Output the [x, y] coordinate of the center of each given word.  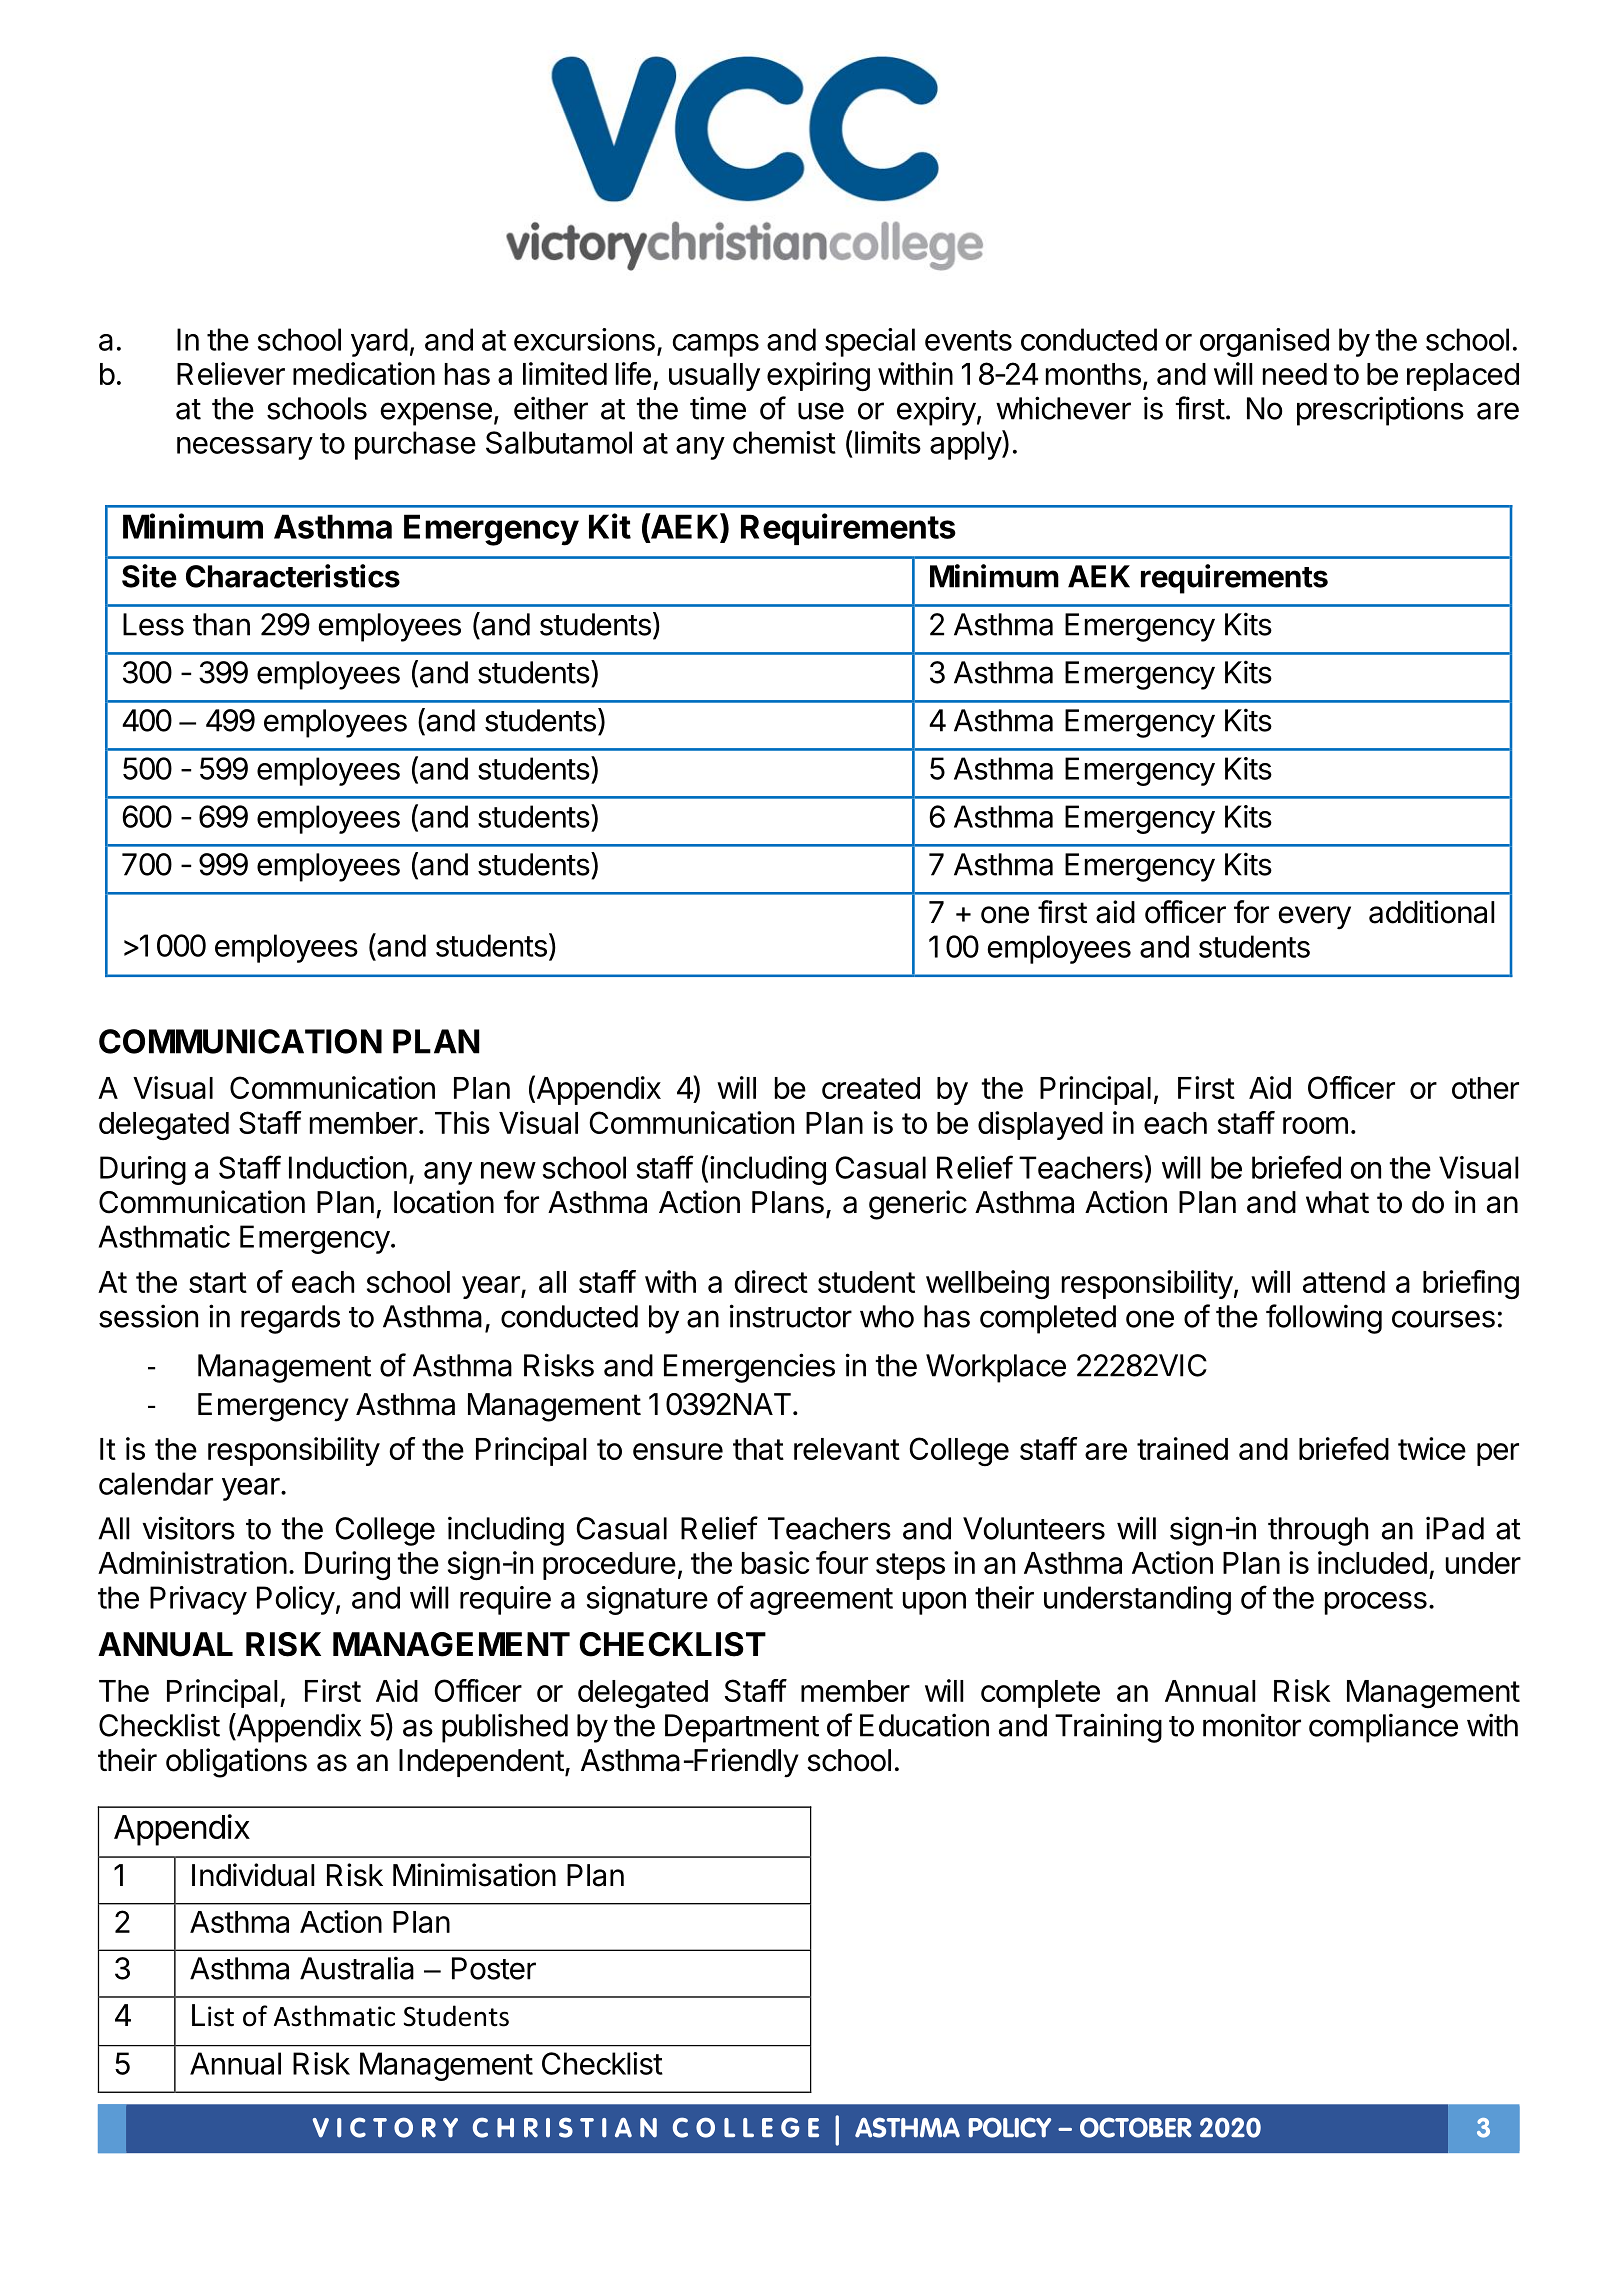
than [221, 624]
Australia [357, 1968]
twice [1432, 1448]
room [1315, 1125]
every [1315, 918]
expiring [818, 377]
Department [742, 1728]
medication [364, 373]
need [1295, 374]
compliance [1383, 1728]
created [871, 1088]
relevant [847, 1449]
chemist [784, 442]
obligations [236, 1763]
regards [290, 1319]
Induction [348, 1167]
